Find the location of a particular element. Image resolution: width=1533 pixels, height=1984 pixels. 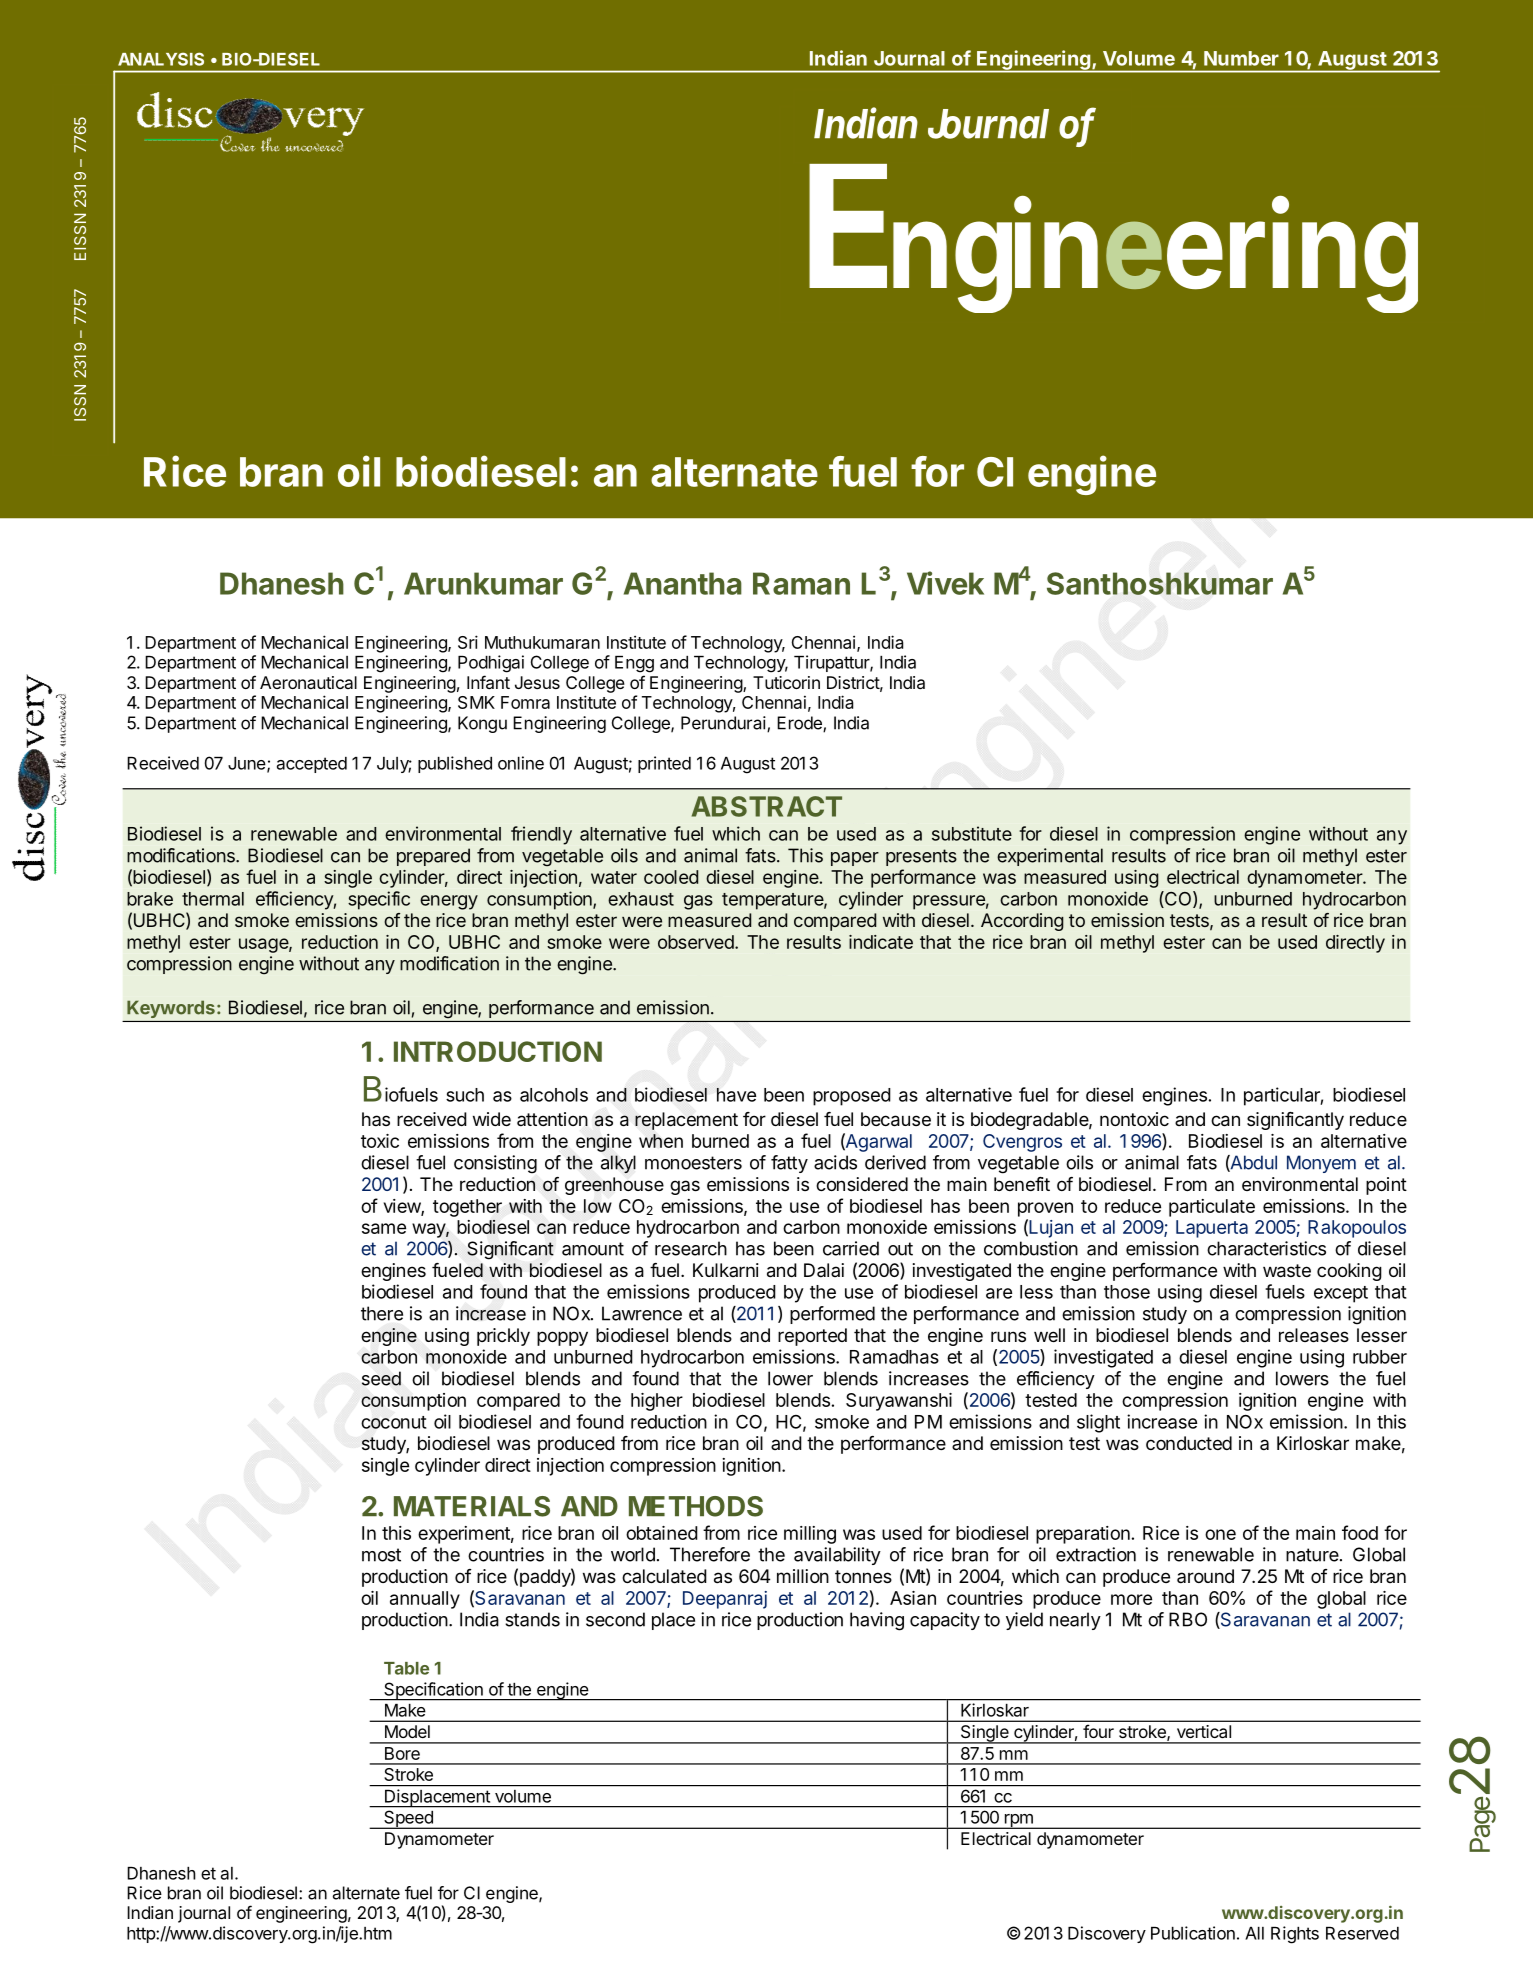

observed is located at coordinates (697, 942).
